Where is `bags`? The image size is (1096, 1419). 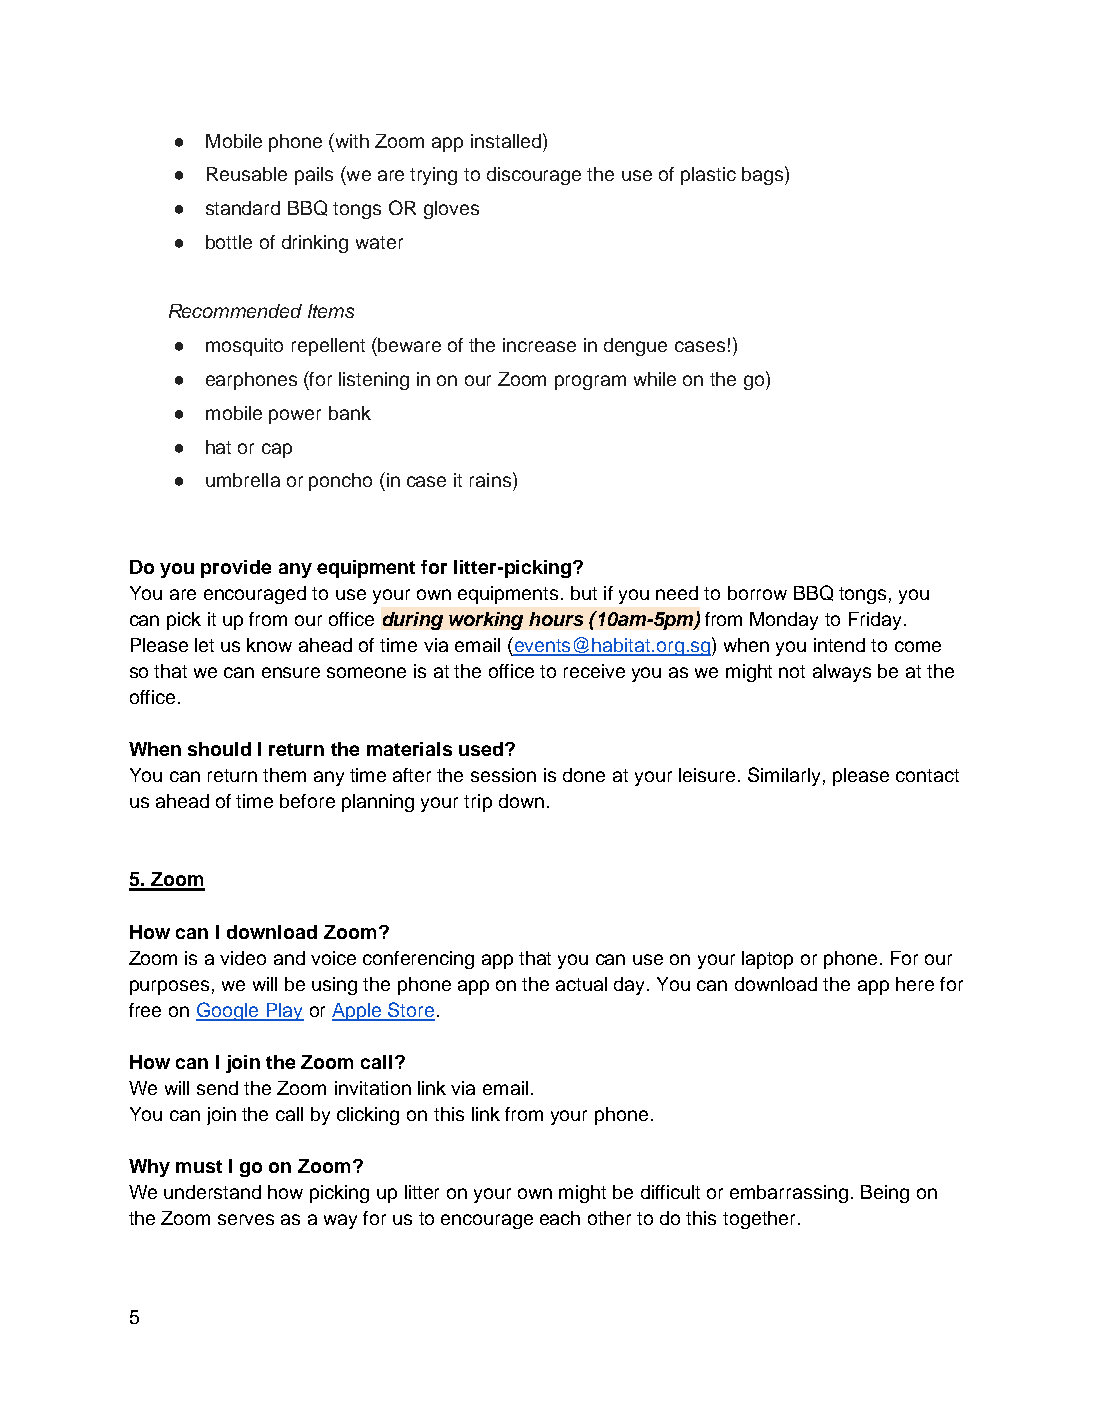
bags is located at coordinates (764, 175).
